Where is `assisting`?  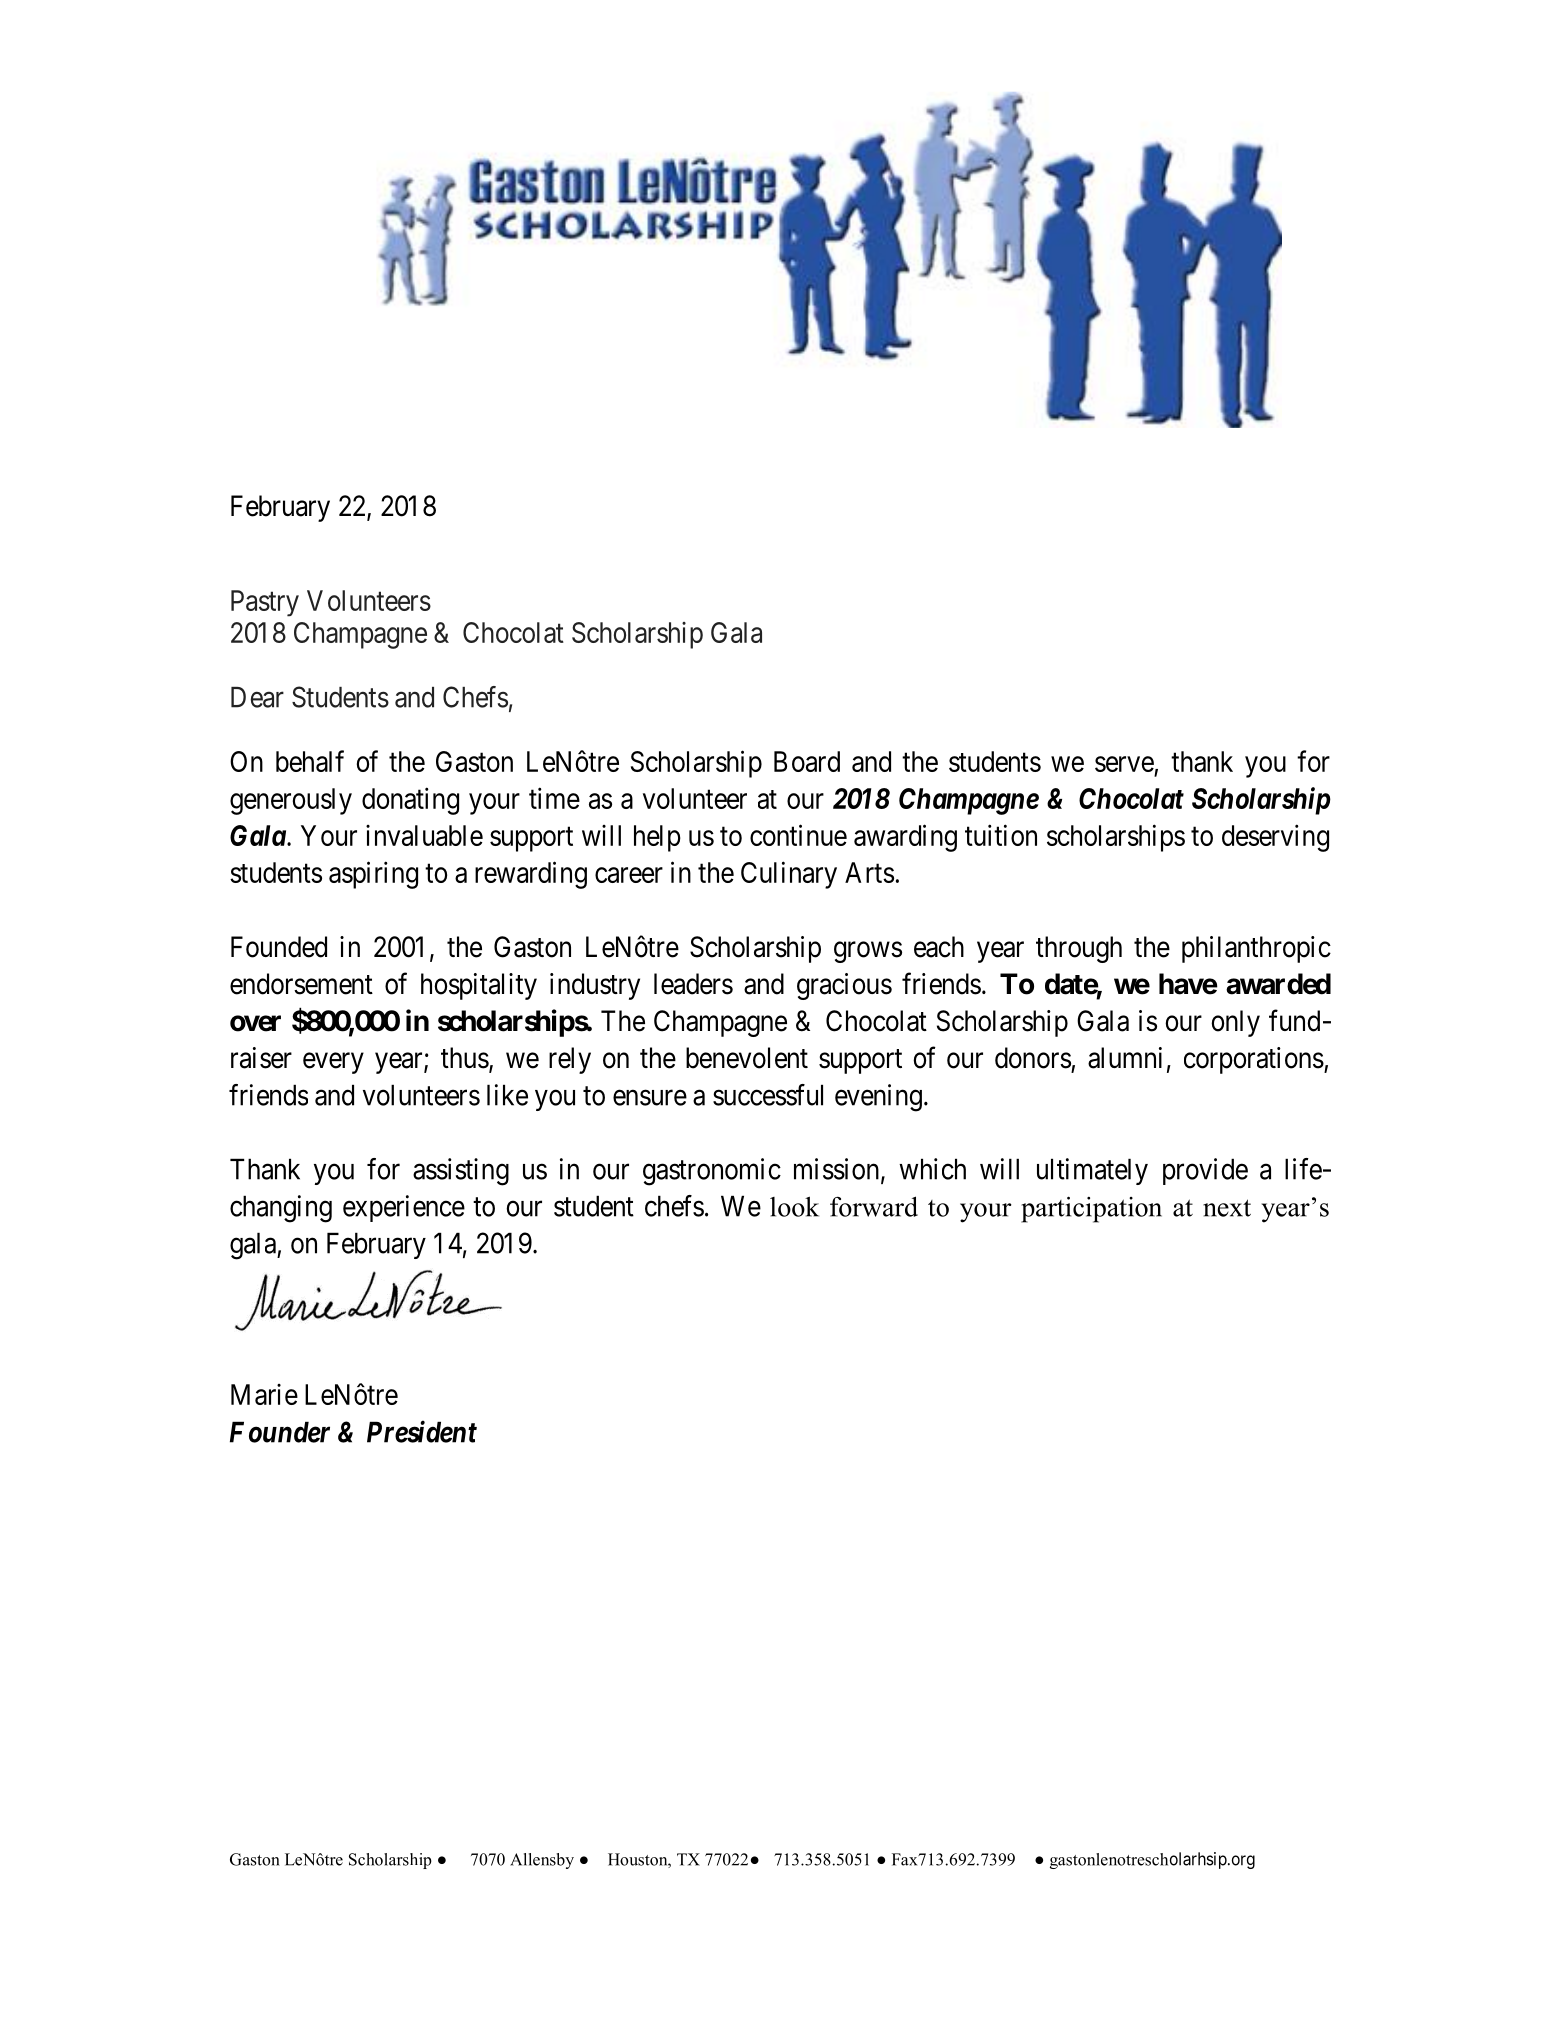
assisting is located at coordinates (461, 1172).
